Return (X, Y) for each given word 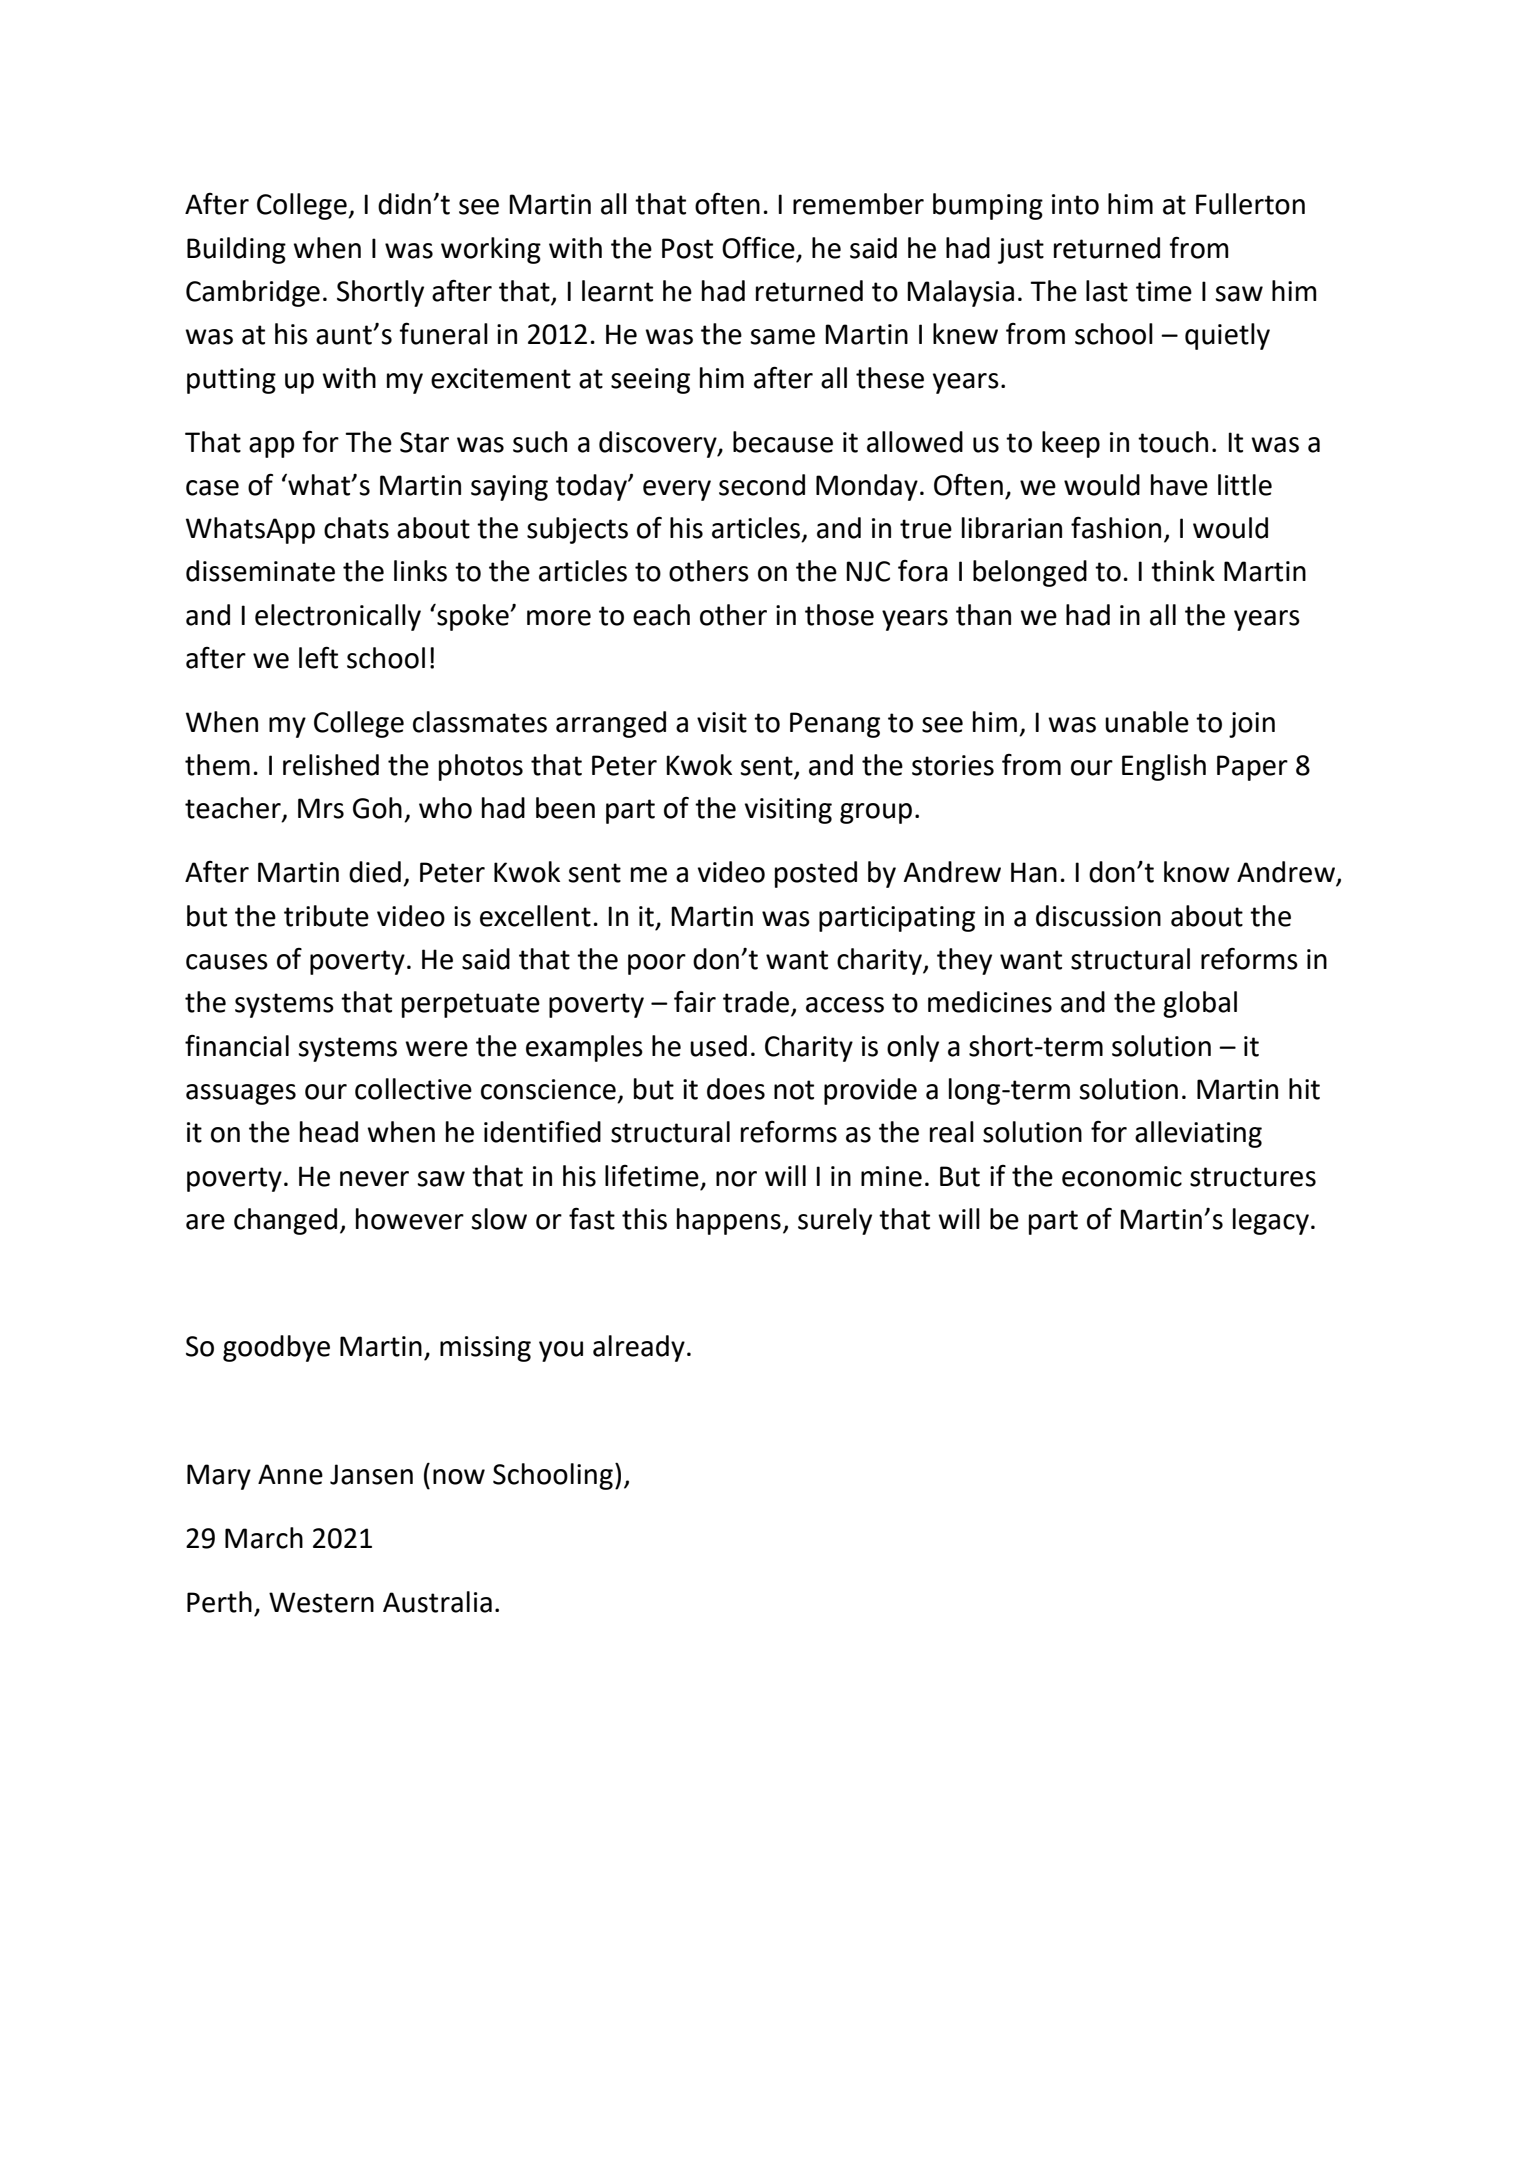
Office (758, 247)
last (1107, 291)
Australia (437, 1602)
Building (236, 250)
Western (321, 1602)
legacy (1271, 1221)
